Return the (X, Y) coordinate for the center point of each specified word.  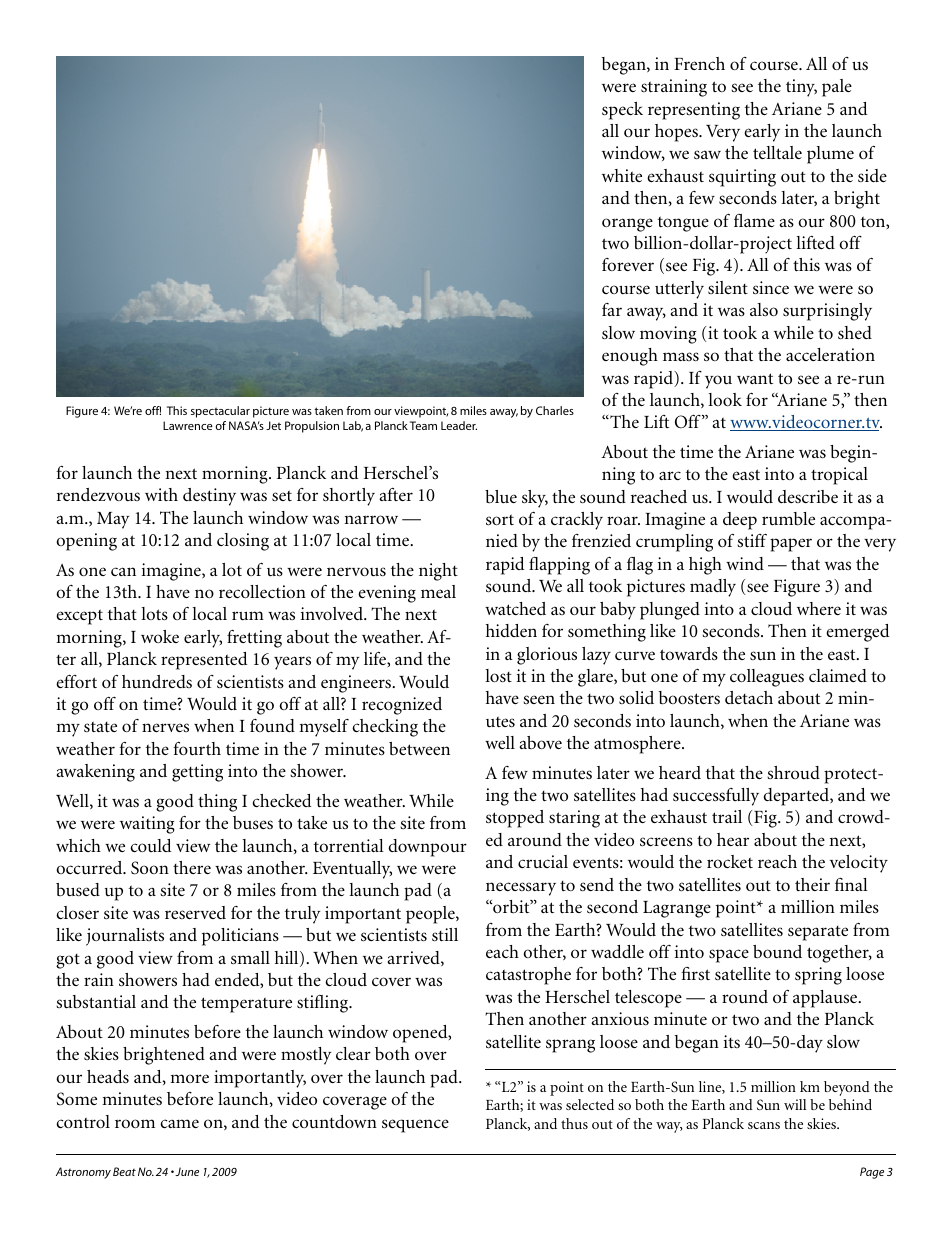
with (161, 494)
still (445, 934)
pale (837, 88)
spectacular (220, 412)
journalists (125, 937)
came (179, 1123)
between (419, 748)
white (622, 175)
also (764, 309)
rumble (788, 519)
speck (622, 111)
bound (777, 952)
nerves (165, 727)
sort (500, 520)
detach (749, 697)
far (612, 309)
